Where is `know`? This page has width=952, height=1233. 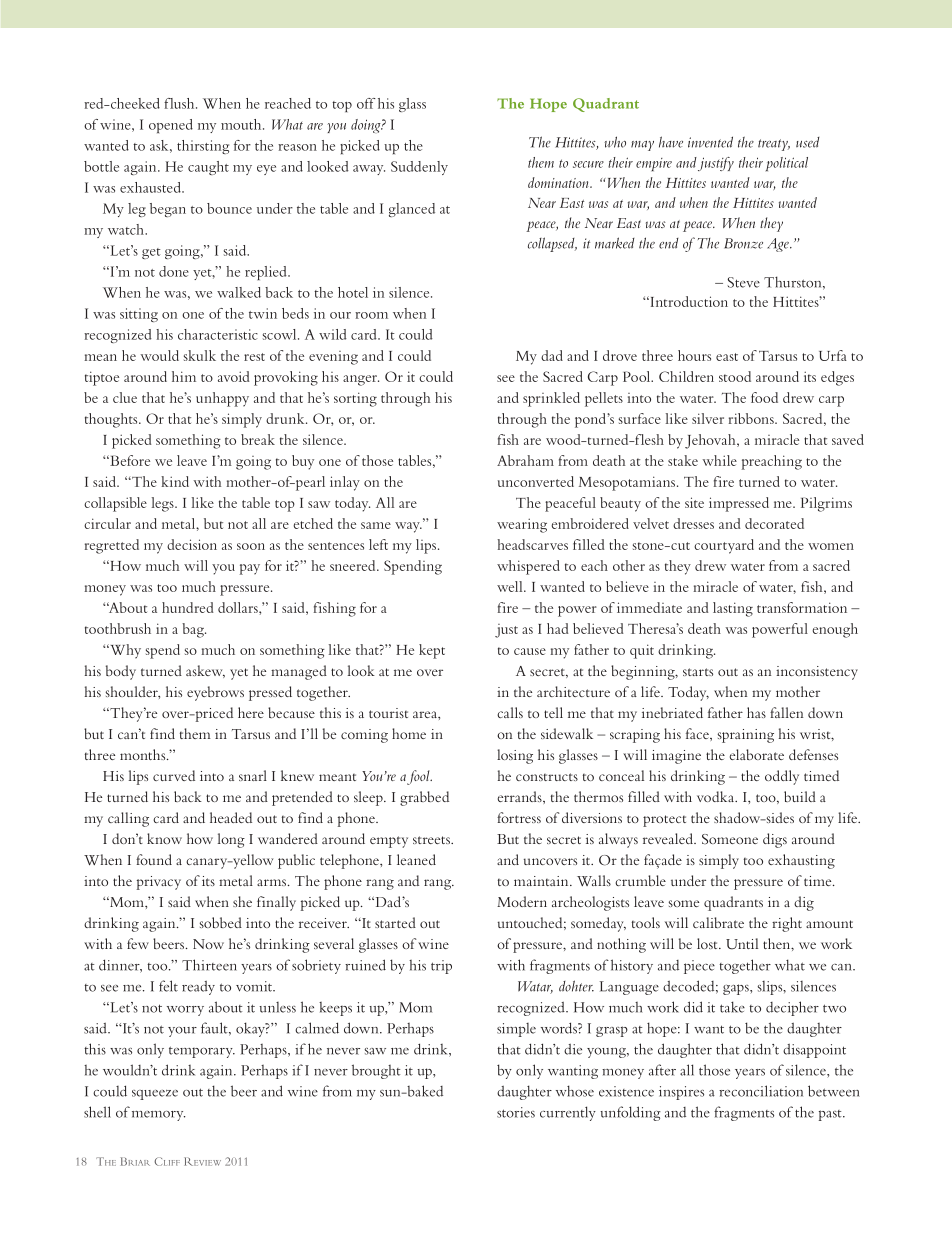 know is located at coordinates (164, 838).
